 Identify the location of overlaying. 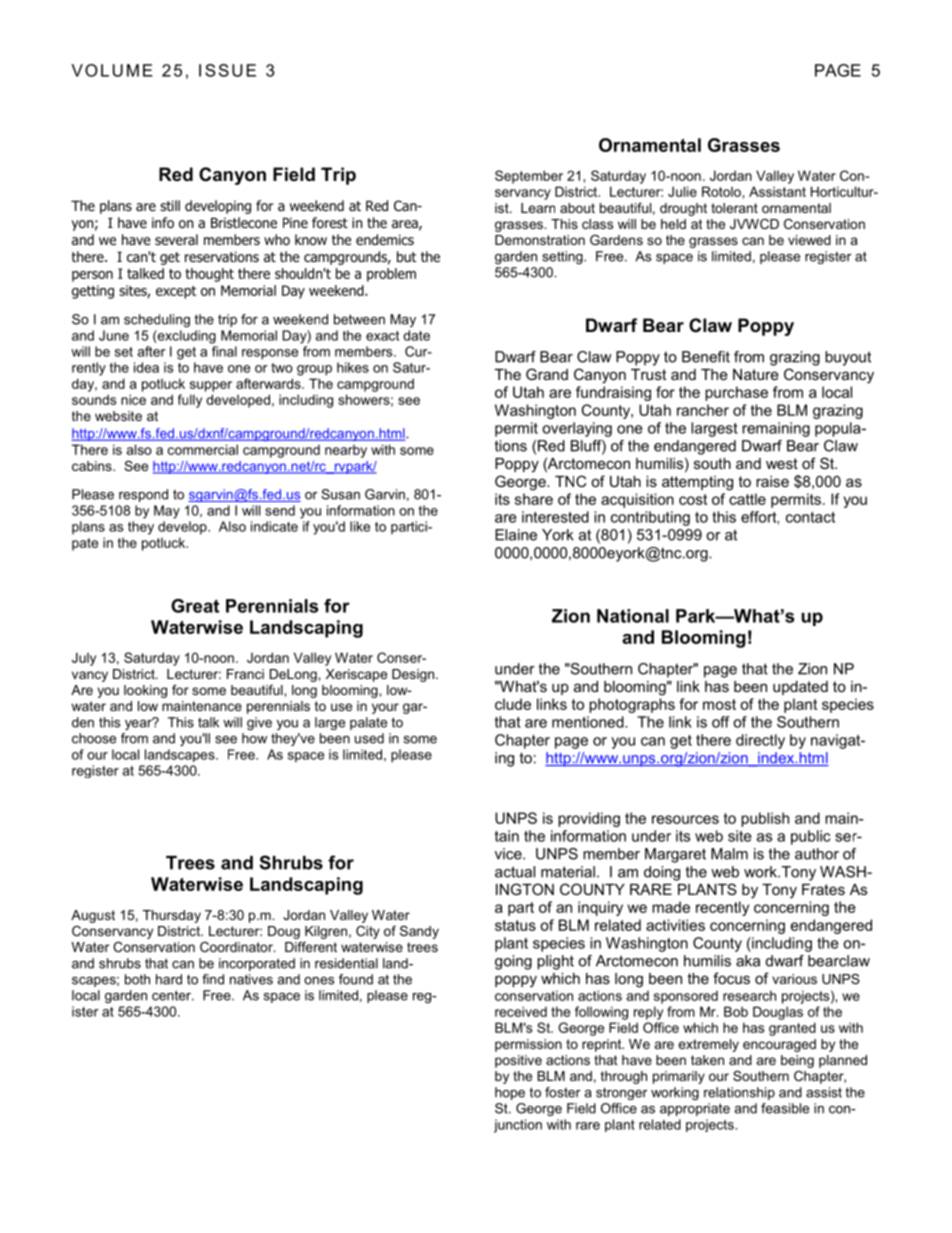
(577, 429).
